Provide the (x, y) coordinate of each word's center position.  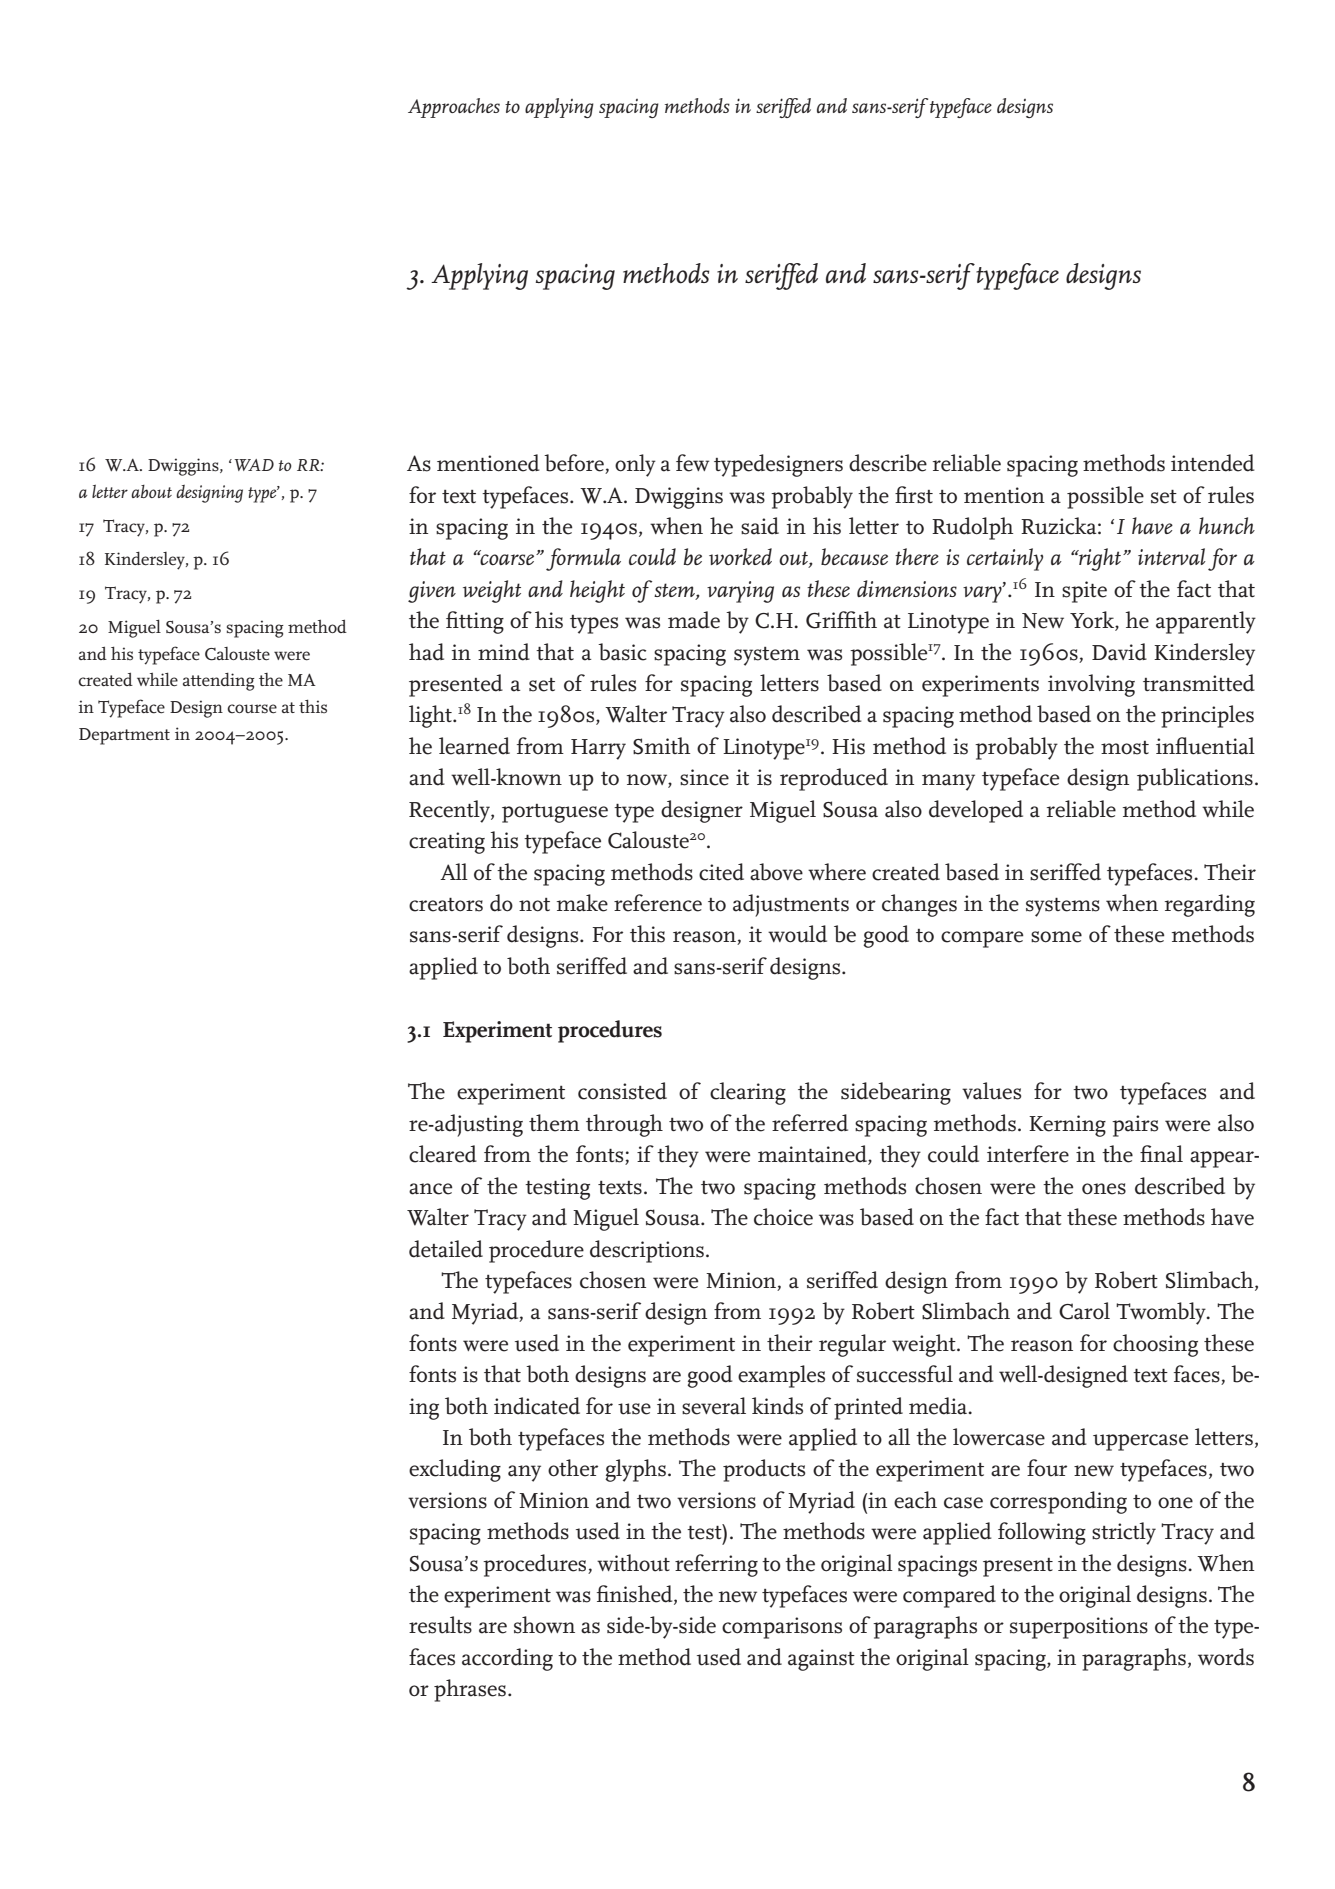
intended (1213, 463)
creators (446, 905)
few (692, 463)
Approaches (454, 108)
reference (658, 903)
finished (636, 1595)
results (440, 1625)
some (1056, 937)
